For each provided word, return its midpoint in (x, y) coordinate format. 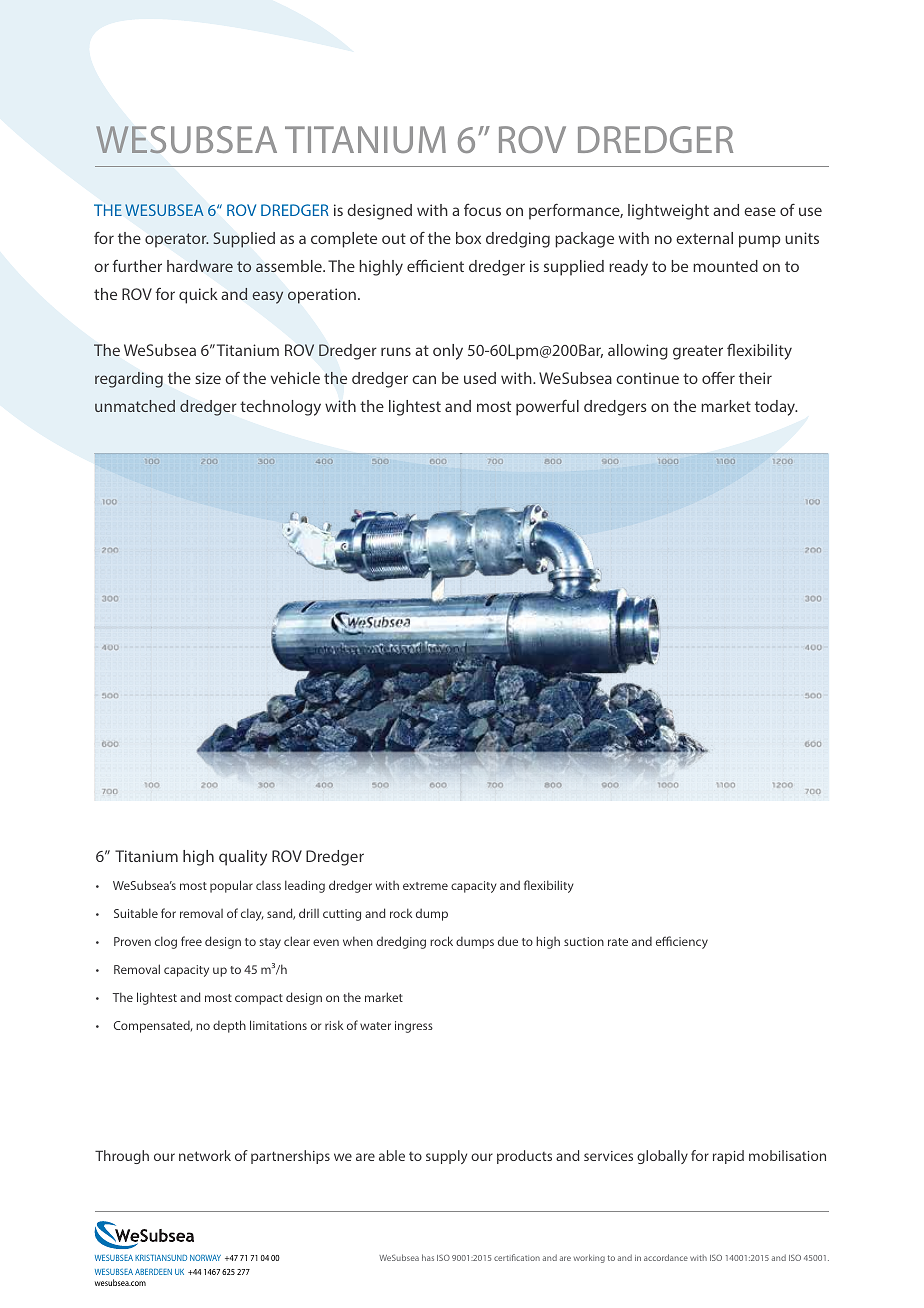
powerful (547, 407)
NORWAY (205, 1258)
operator (176, 240)
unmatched (135, 406)
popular (231, 886)
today (776, 408)
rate (618, 942)
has (428, 1257)
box (468, 238)
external (704, 238)
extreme (425, 886)
